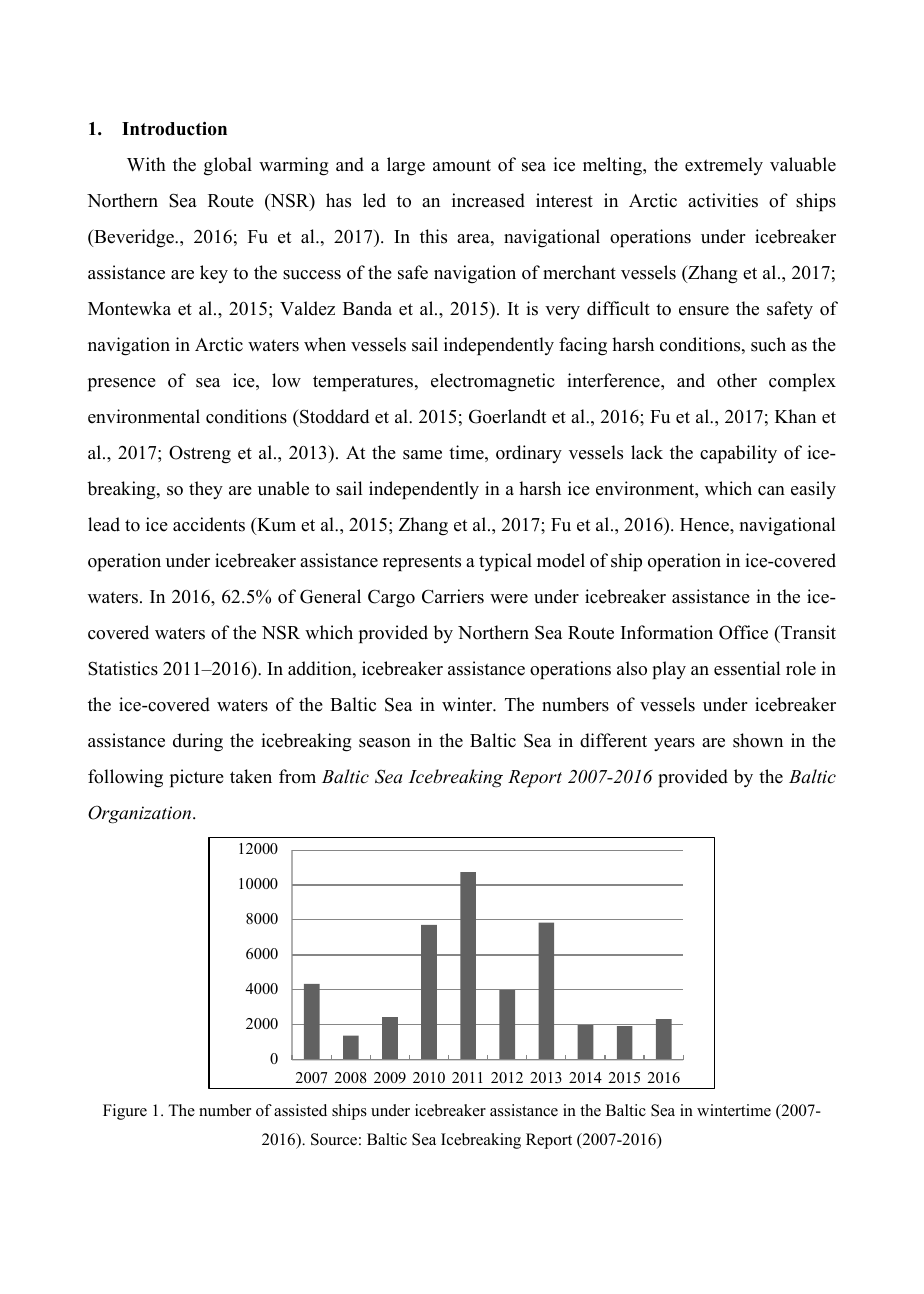 The image size is (924, 1294). I want to click on electromagnetic, so click(493, 382).
